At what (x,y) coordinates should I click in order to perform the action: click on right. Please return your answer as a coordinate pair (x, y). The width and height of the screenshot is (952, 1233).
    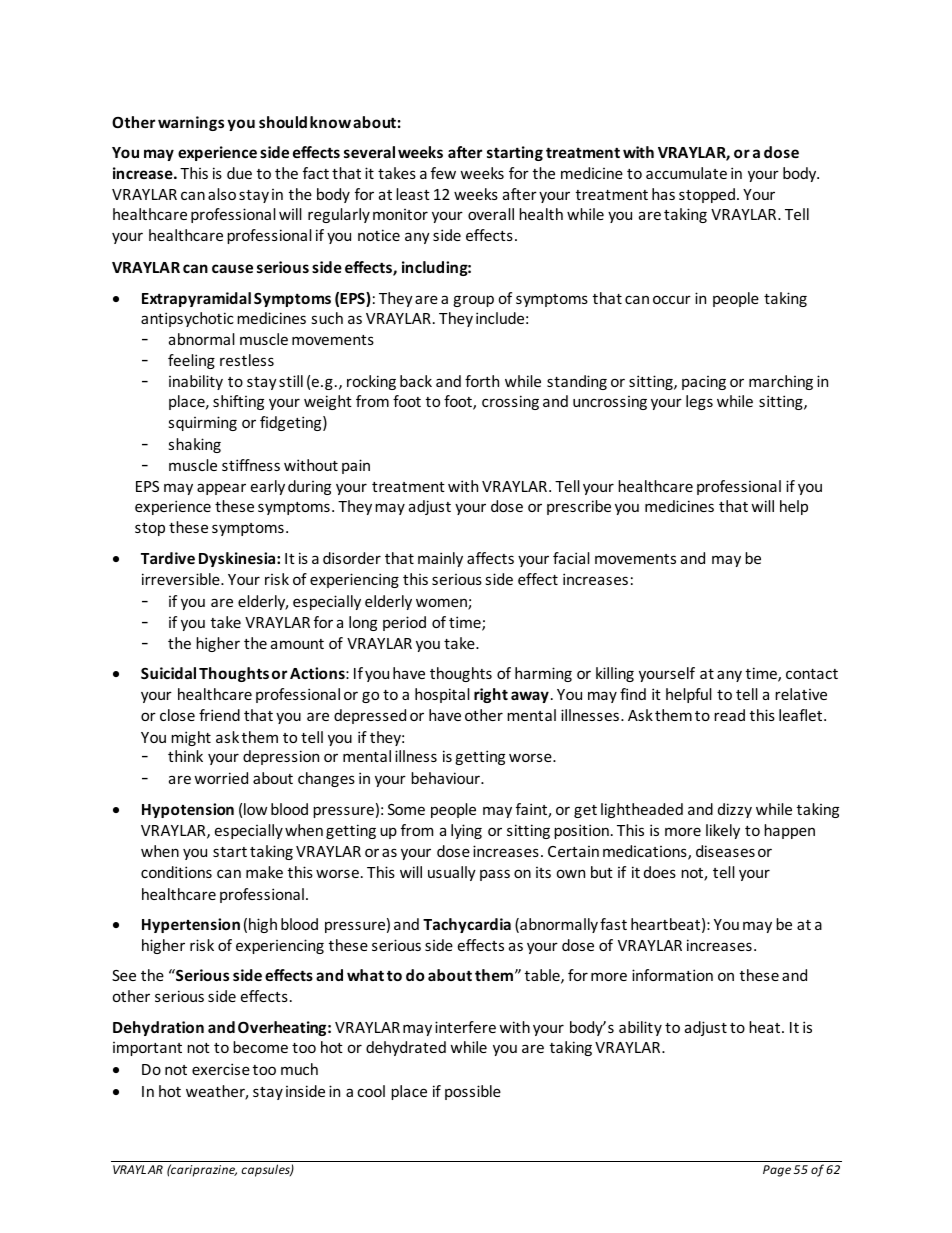
    Looking at the image, I should click on (491, 695).
